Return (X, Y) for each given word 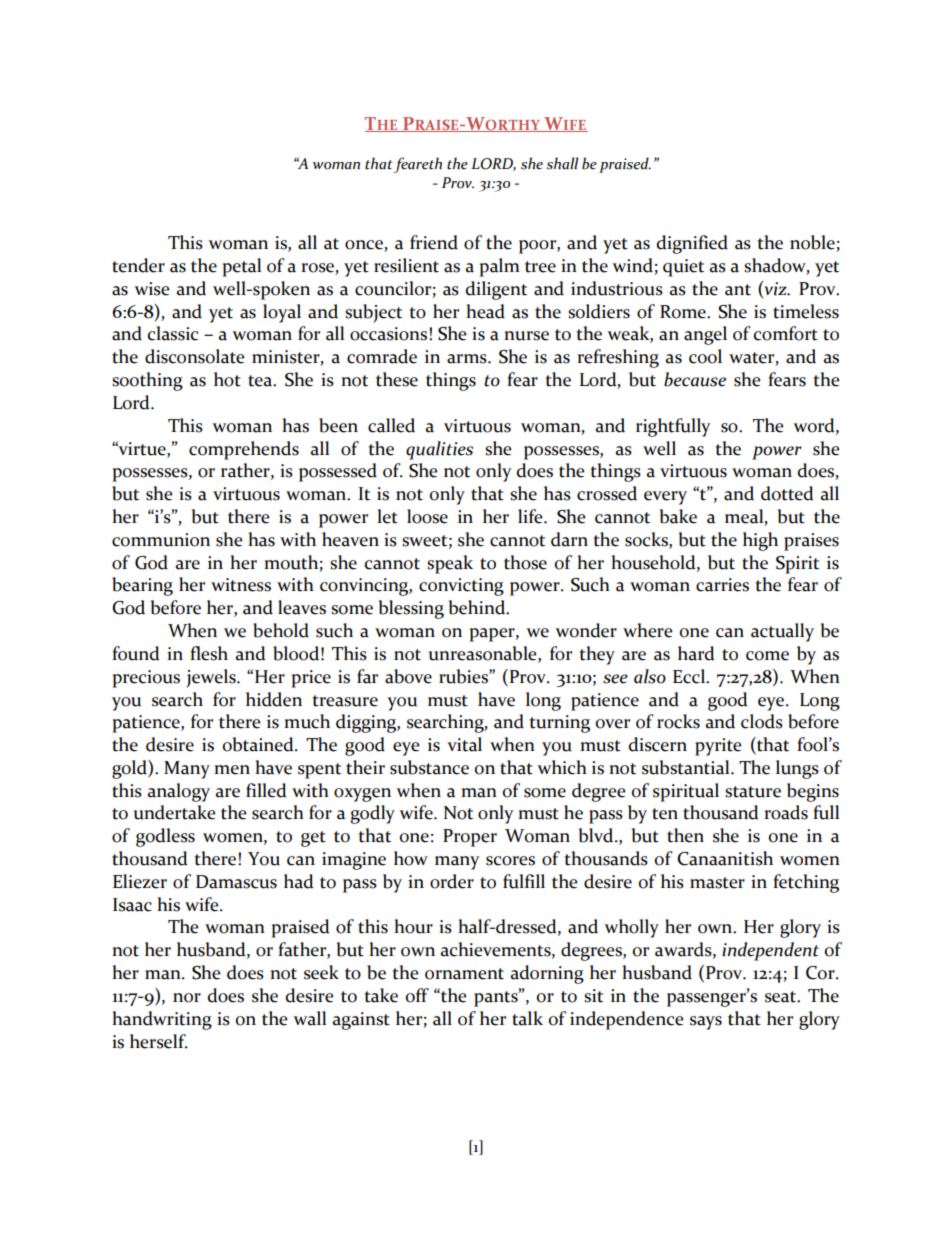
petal (241, 267)
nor (187, 998)
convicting (461, 587)
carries (722, 585)
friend (434, 242)
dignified (692, 244)
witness (241, 585)
